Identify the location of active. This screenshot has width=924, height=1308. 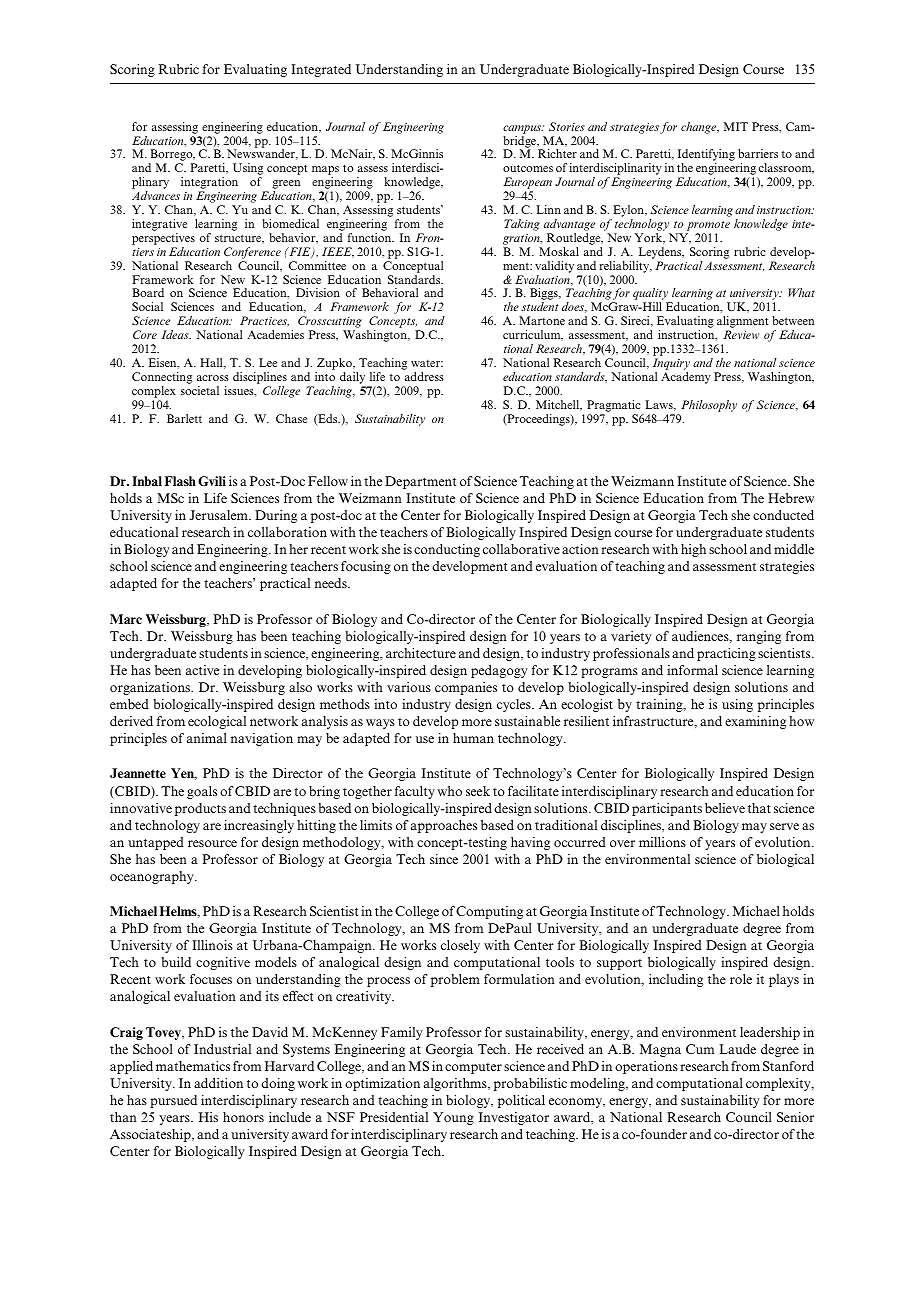
(202, 670).
